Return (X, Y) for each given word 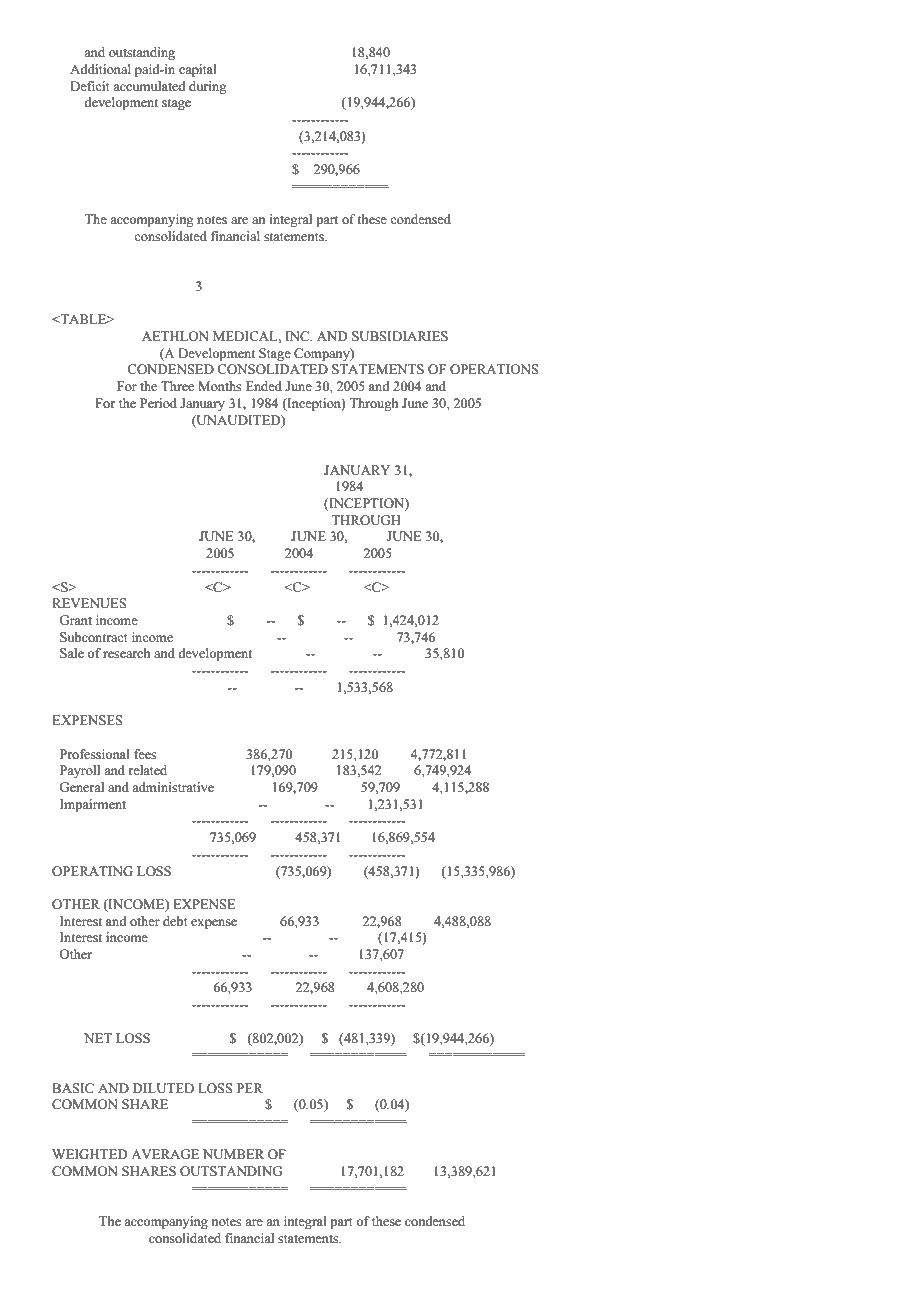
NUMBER (233, 1154)
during (208, 87)
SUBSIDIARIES (400, 336)
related (147, 770)
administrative (173, 787)
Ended (264, 386)
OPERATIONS (494, 369)
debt (175, 921)
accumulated (149, 86)
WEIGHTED (90, 1154)
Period (158, 403)
